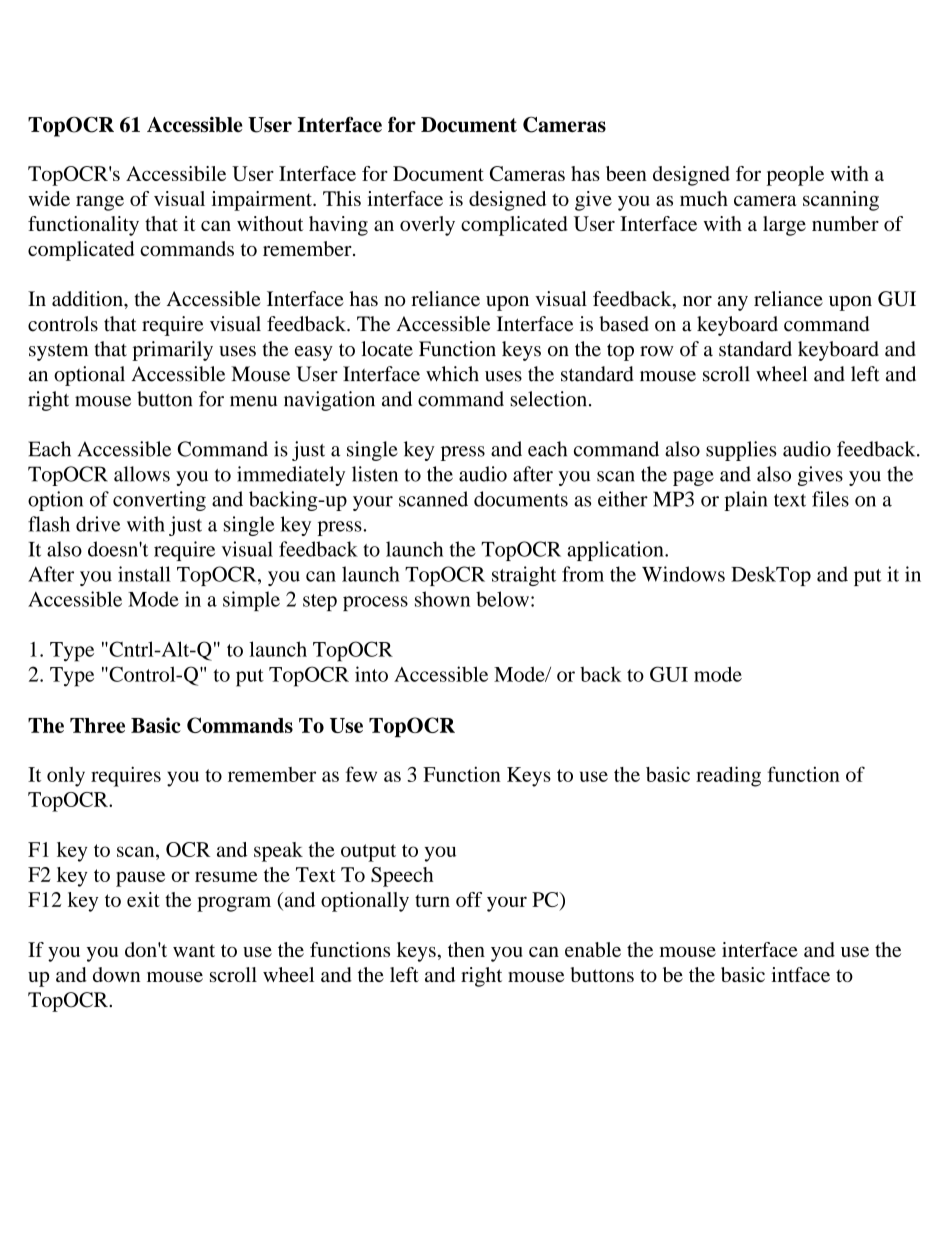 This image has width=952, height=1233. I want to click on reading, so click(728, 776).
